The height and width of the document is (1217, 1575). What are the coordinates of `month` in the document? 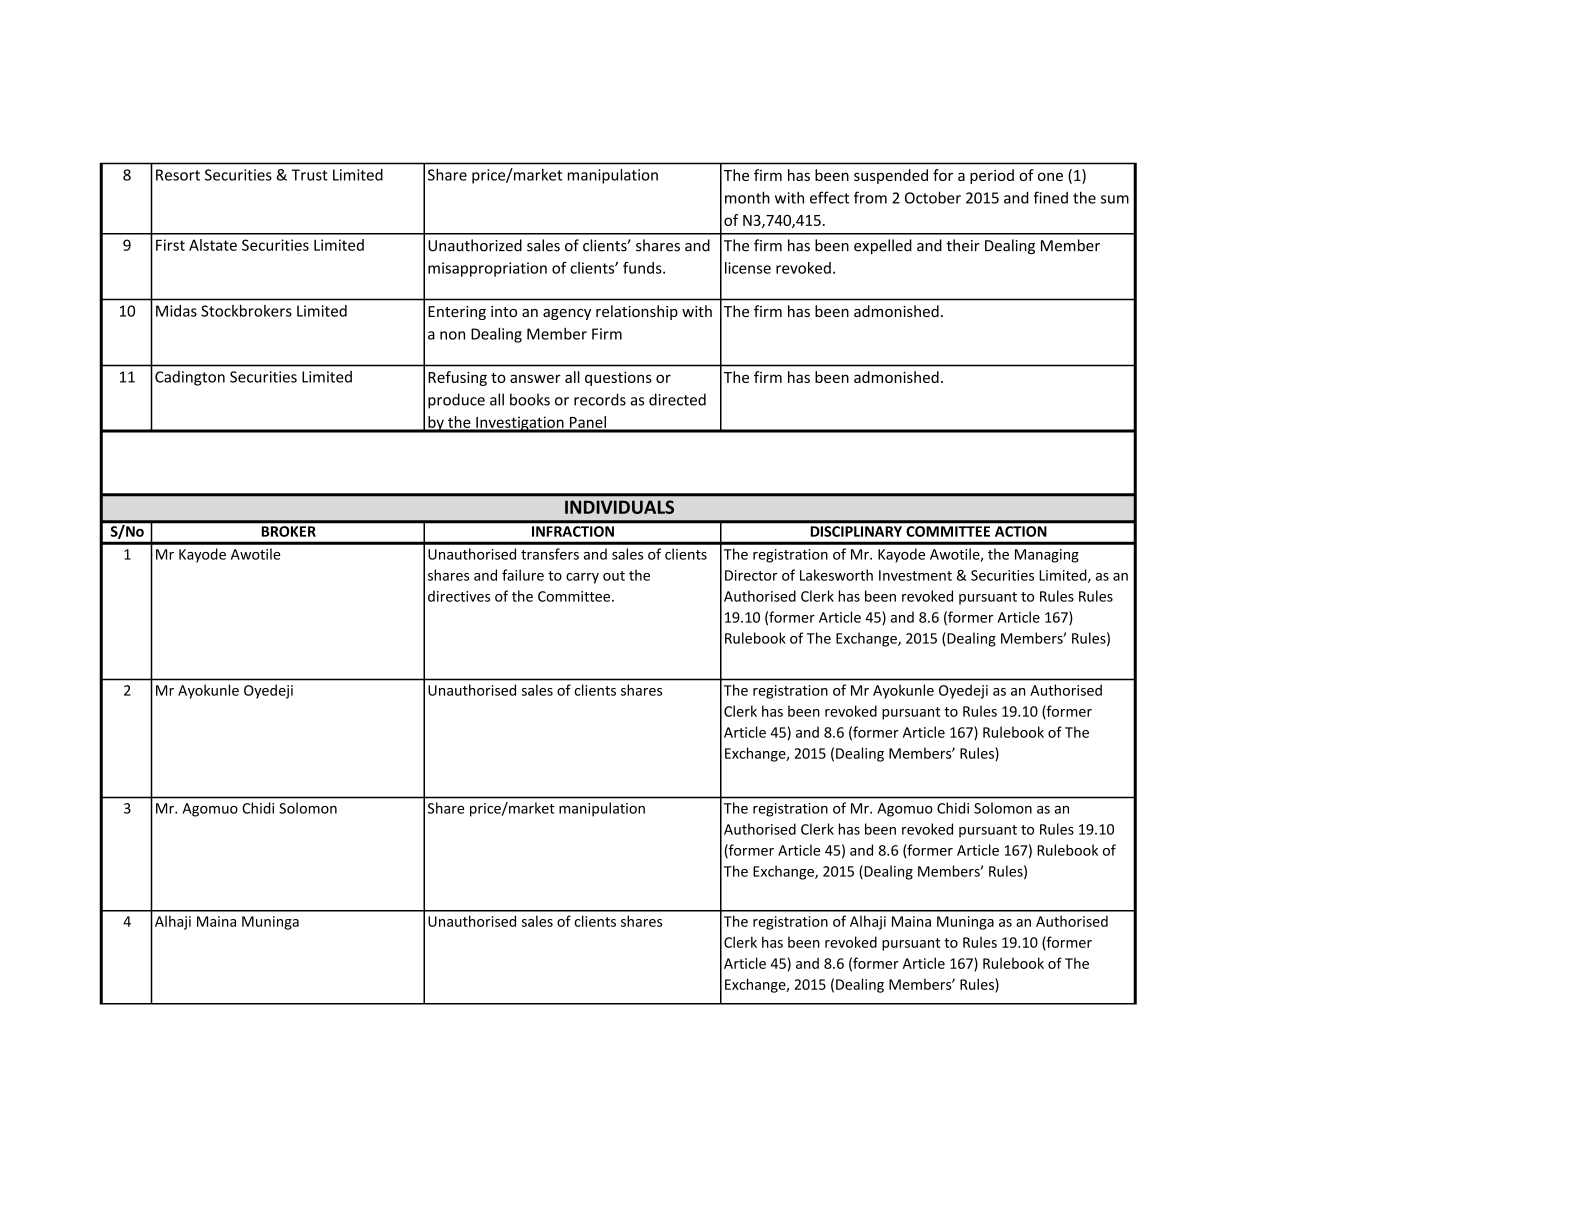 It's located at (747, 197).
